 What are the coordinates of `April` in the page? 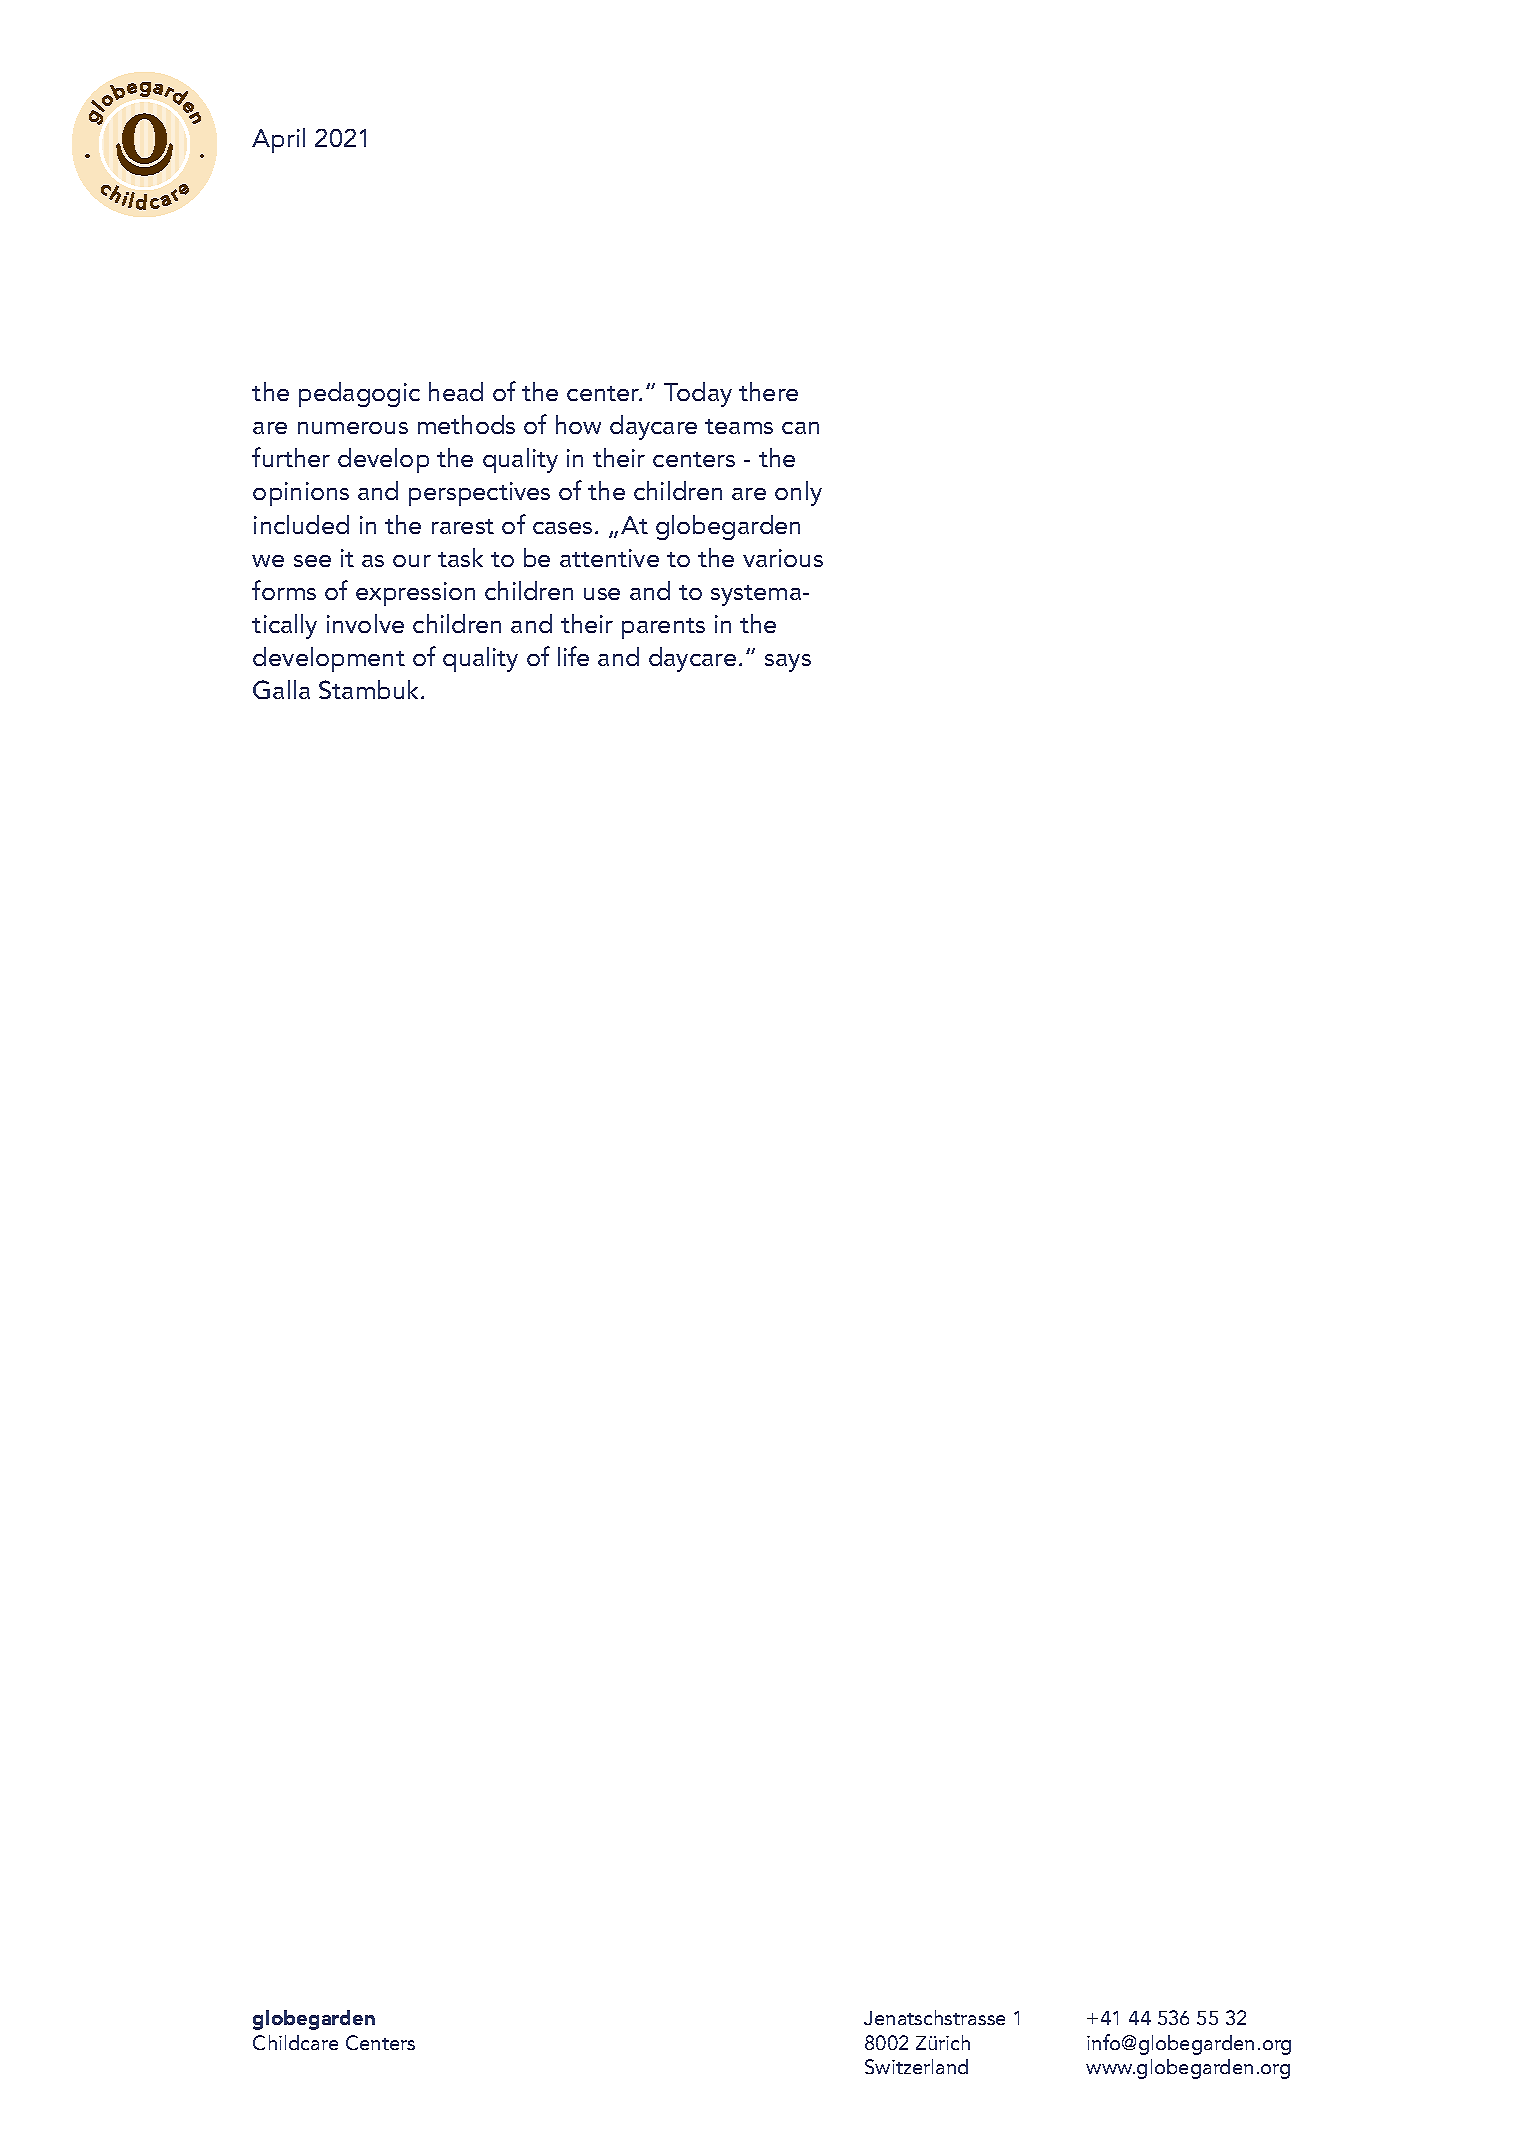 It's located at (278, 140).
